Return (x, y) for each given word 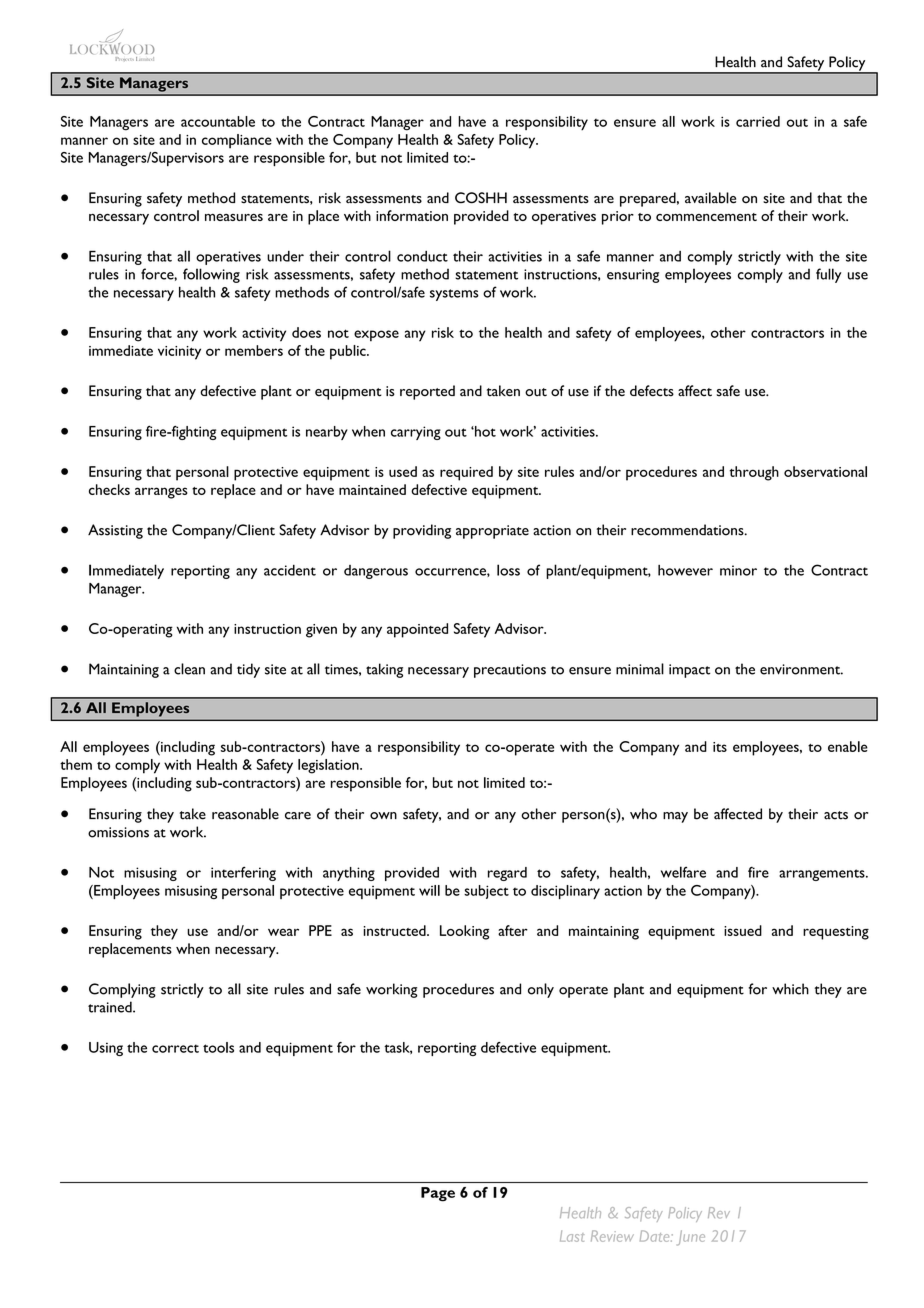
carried (758, 121)
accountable (218, 121)
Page (438, 1194)
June (691, 1238)
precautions (510, 671)
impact (689, 671)
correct (175, 1048)
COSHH (481, 198)
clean (189, 669)
